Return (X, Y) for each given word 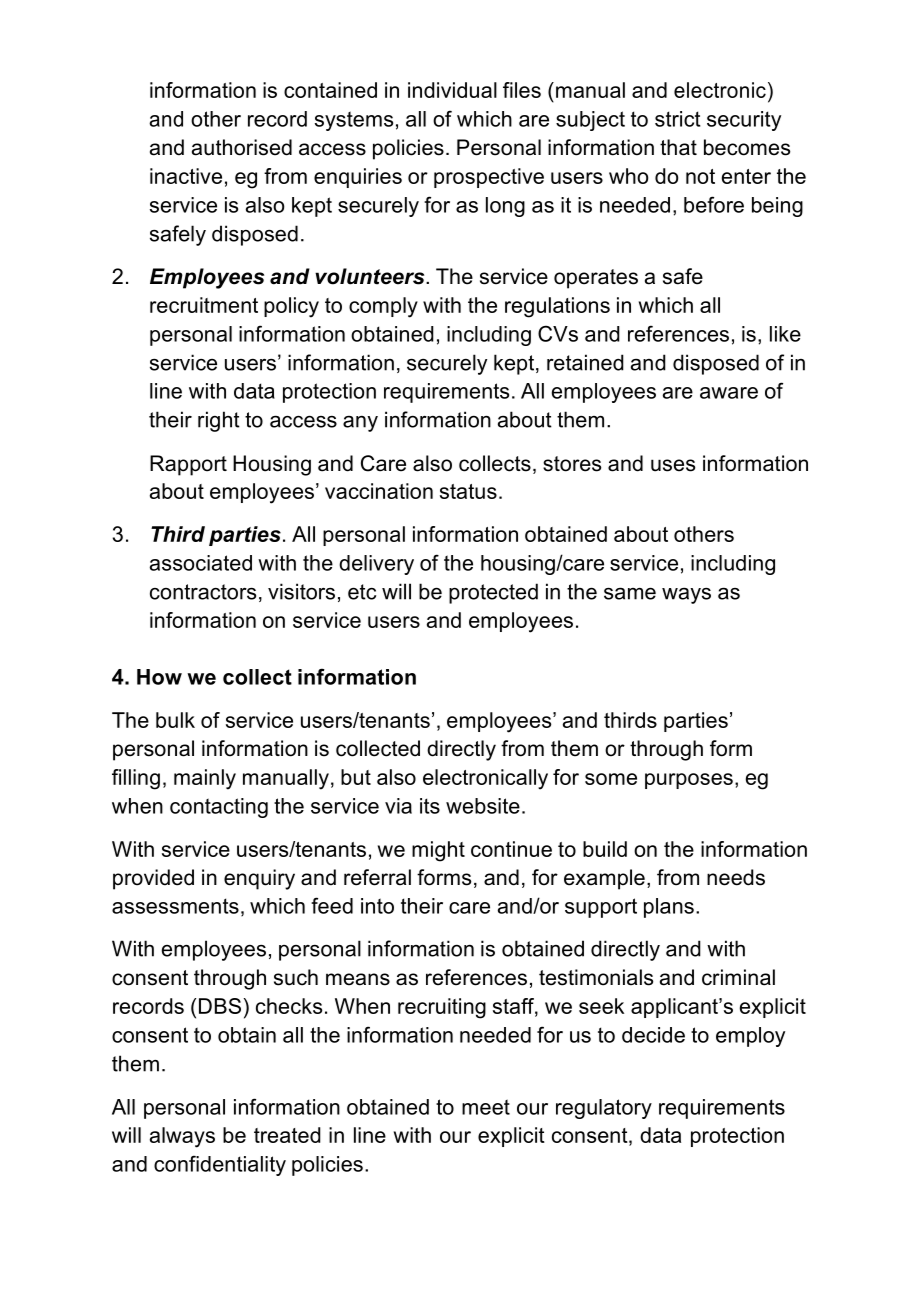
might (438, 851)
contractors (203, 592)
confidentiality (220, 1165)
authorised (242, 147)
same (630, 593)
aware (729, 393)
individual (452, 90)
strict (677, 119)
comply (383, 307)
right (219, 421)
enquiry (259, 879)
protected (493, 593)
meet (486, 1107)
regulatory (604, 1109)
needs (736, 877)
